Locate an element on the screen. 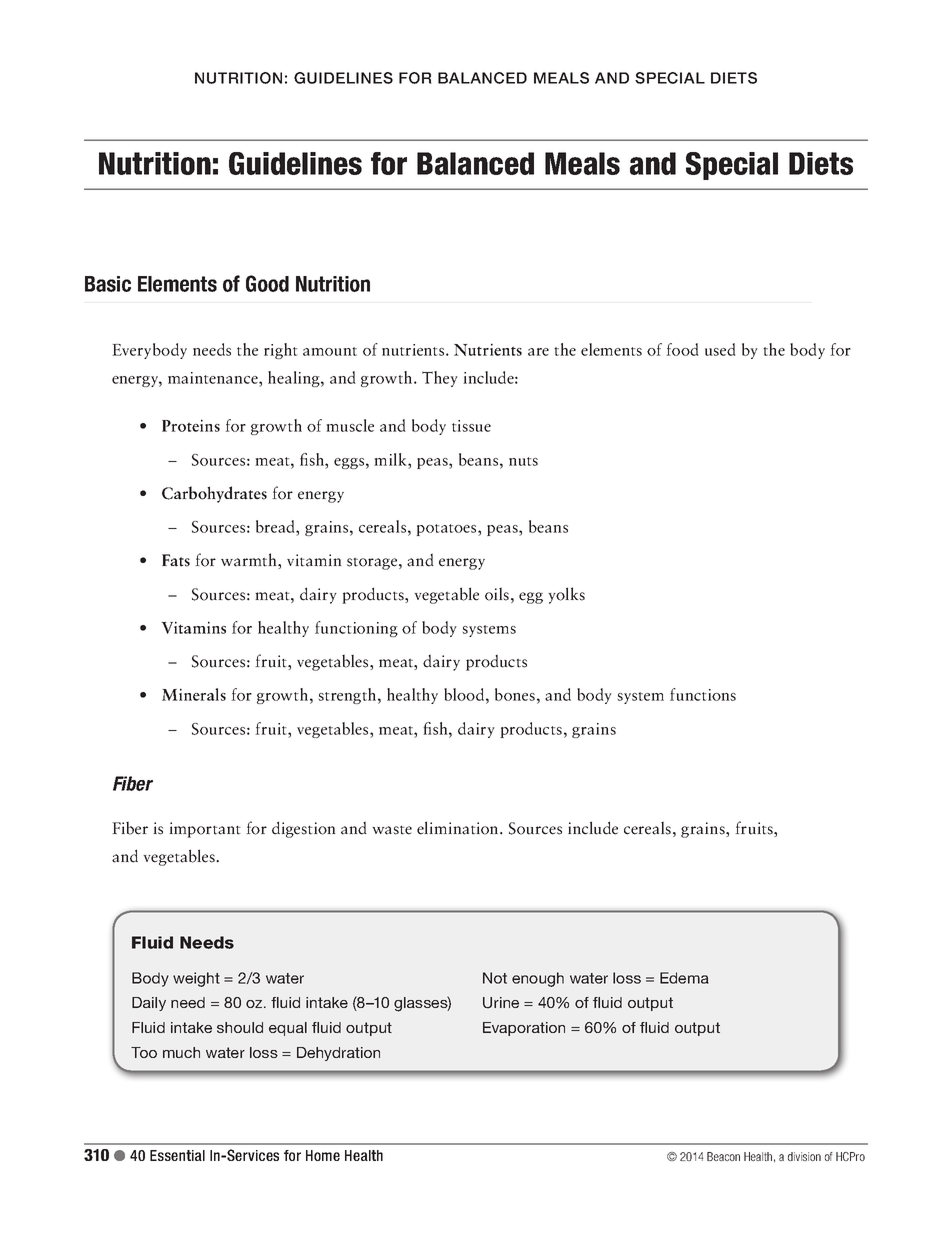  Fats is located at coordinates (176, 560).
